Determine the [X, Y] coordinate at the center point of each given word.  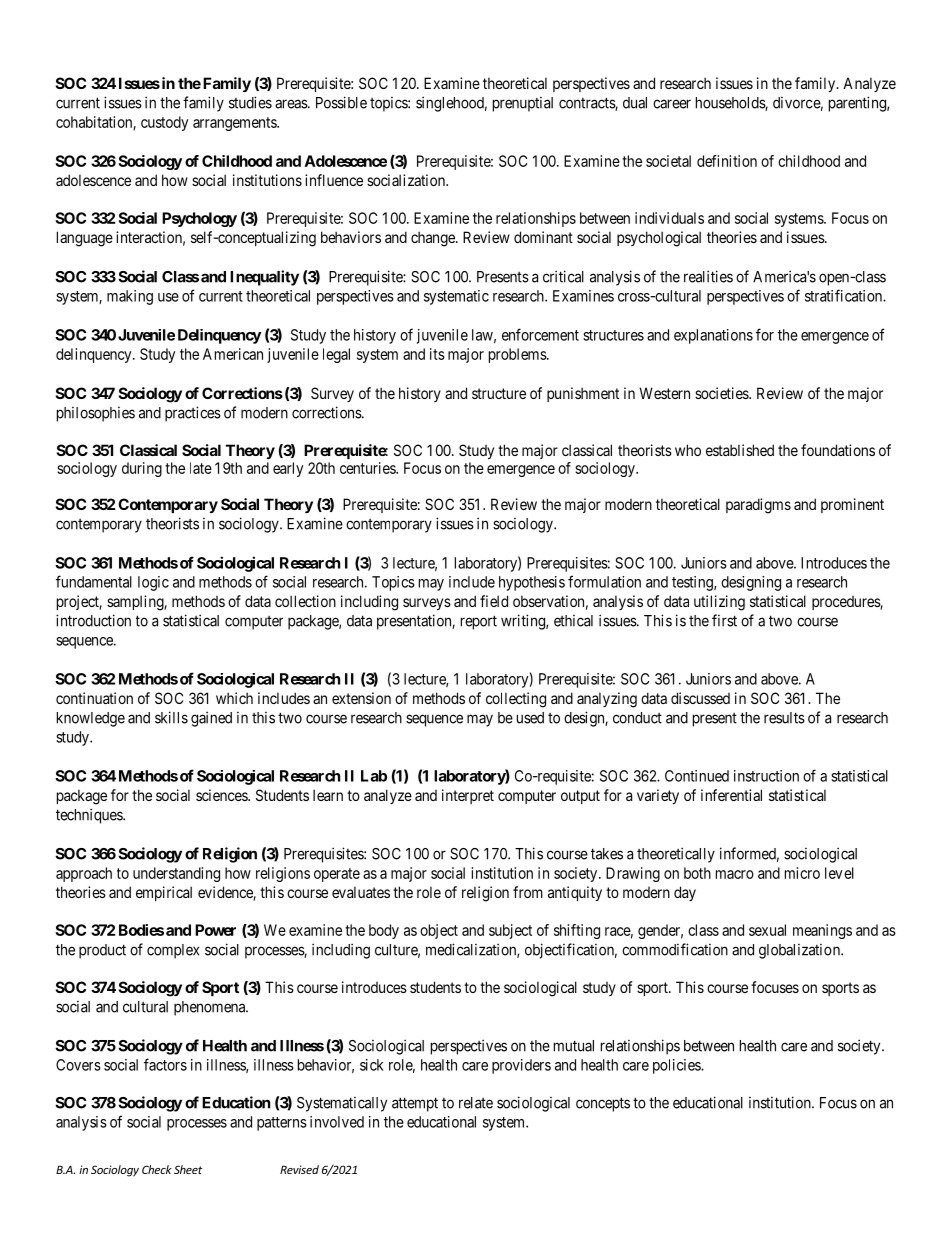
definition [727, 161]
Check [157, 1169]
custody [164, 123]
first [724, 620]
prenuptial [523, 104]
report [479, 622]
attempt [415, 1104]
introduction [93, 620]
